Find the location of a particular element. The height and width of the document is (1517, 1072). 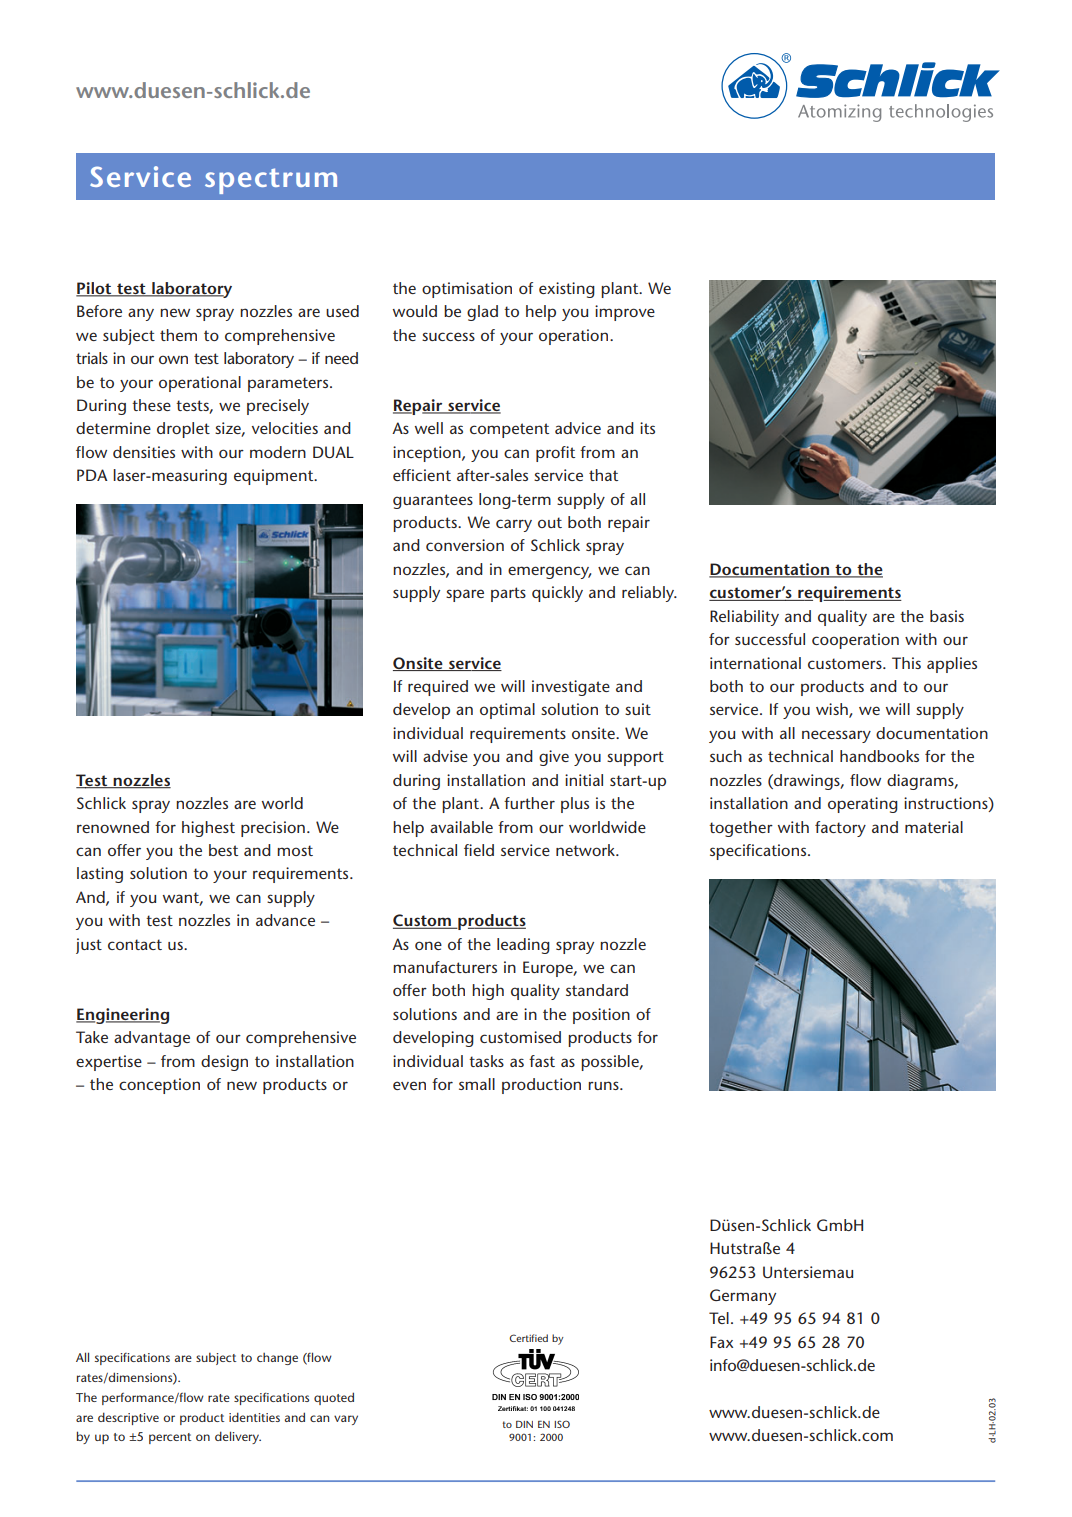

further is located at coordinates (529, 803).
